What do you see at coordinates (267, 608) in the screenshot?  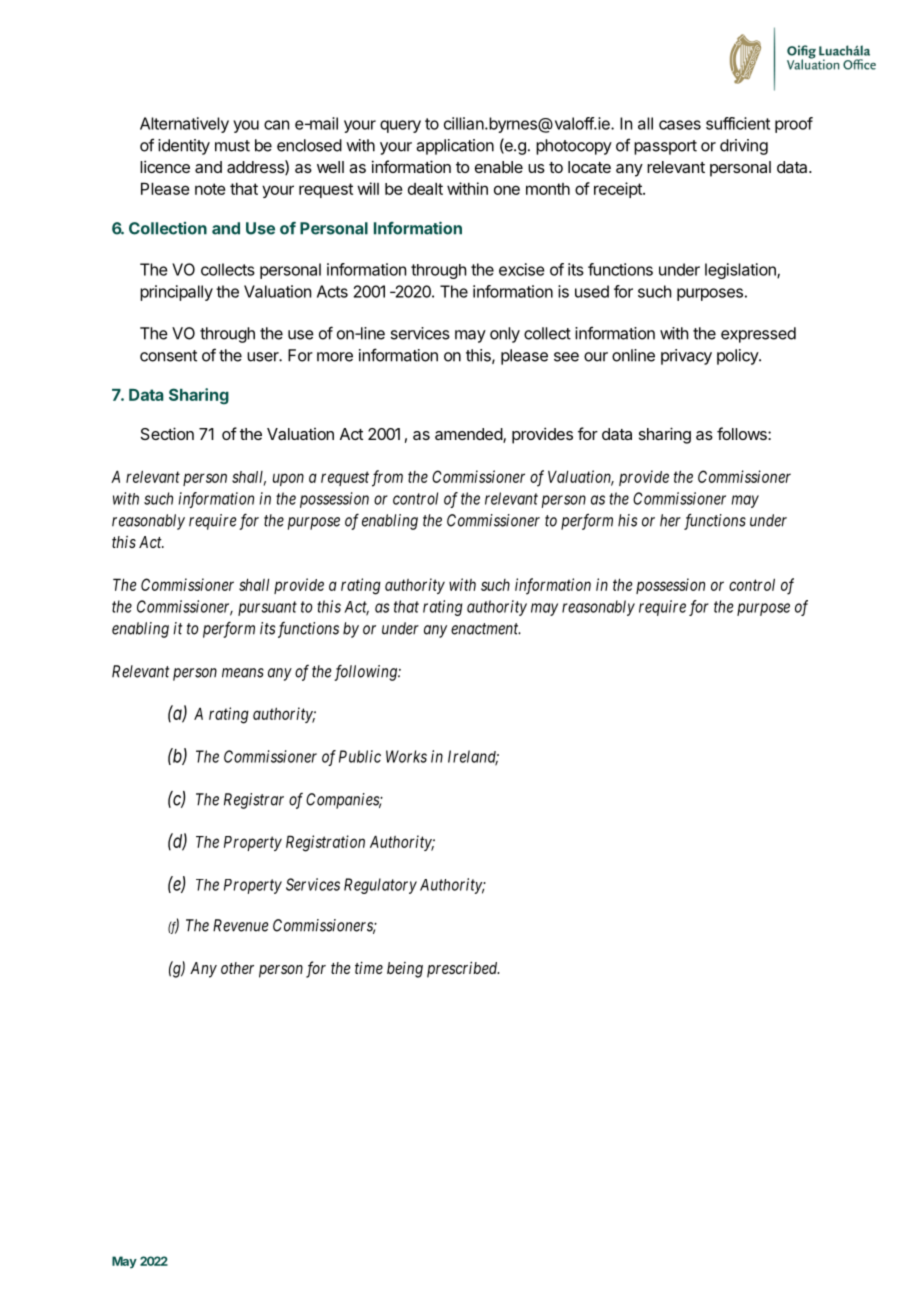 I see `pursuant` at bounding box center [267, 608].
